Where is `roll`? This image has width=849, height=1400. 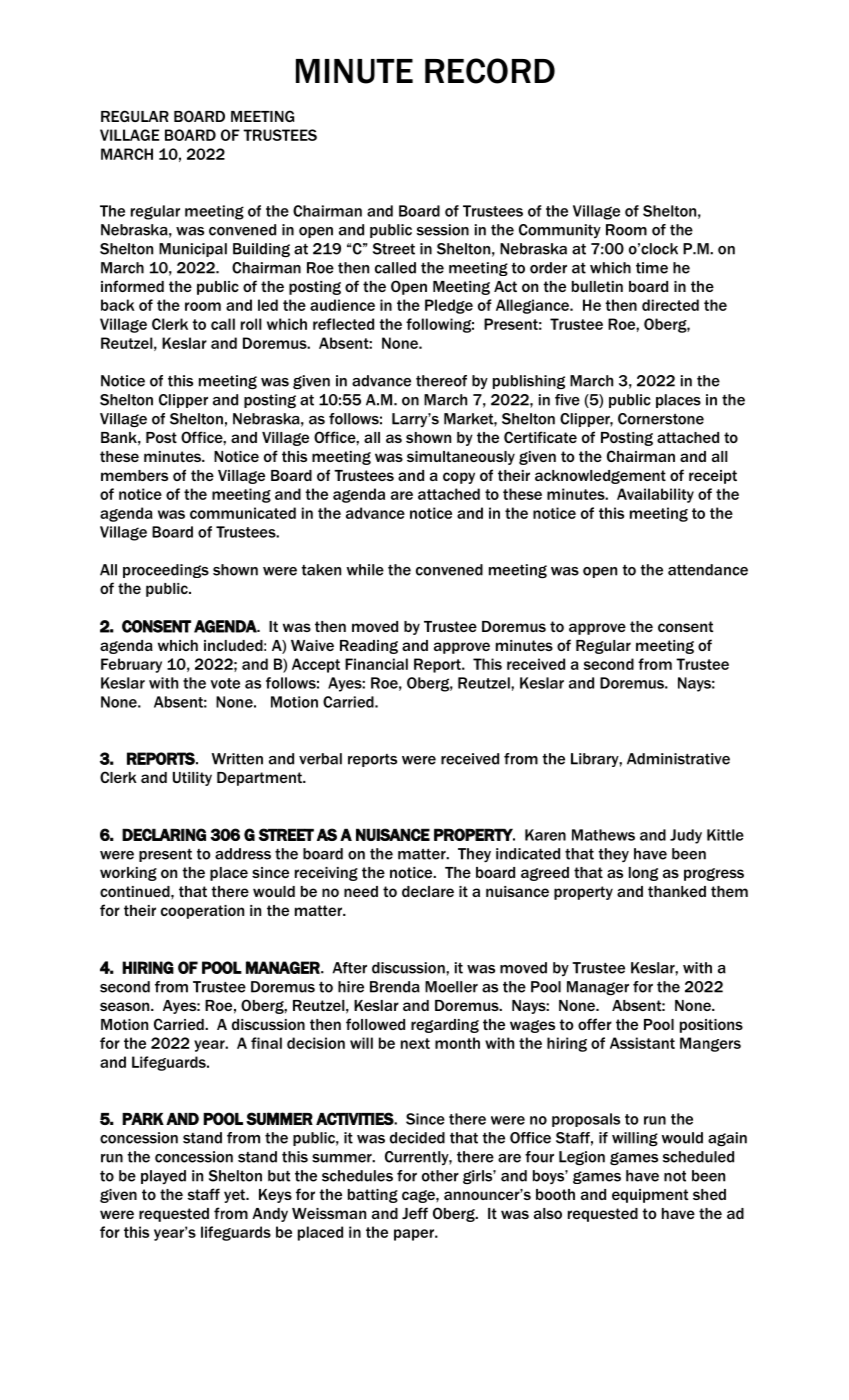
roll is located at coordinates (251, 324).
